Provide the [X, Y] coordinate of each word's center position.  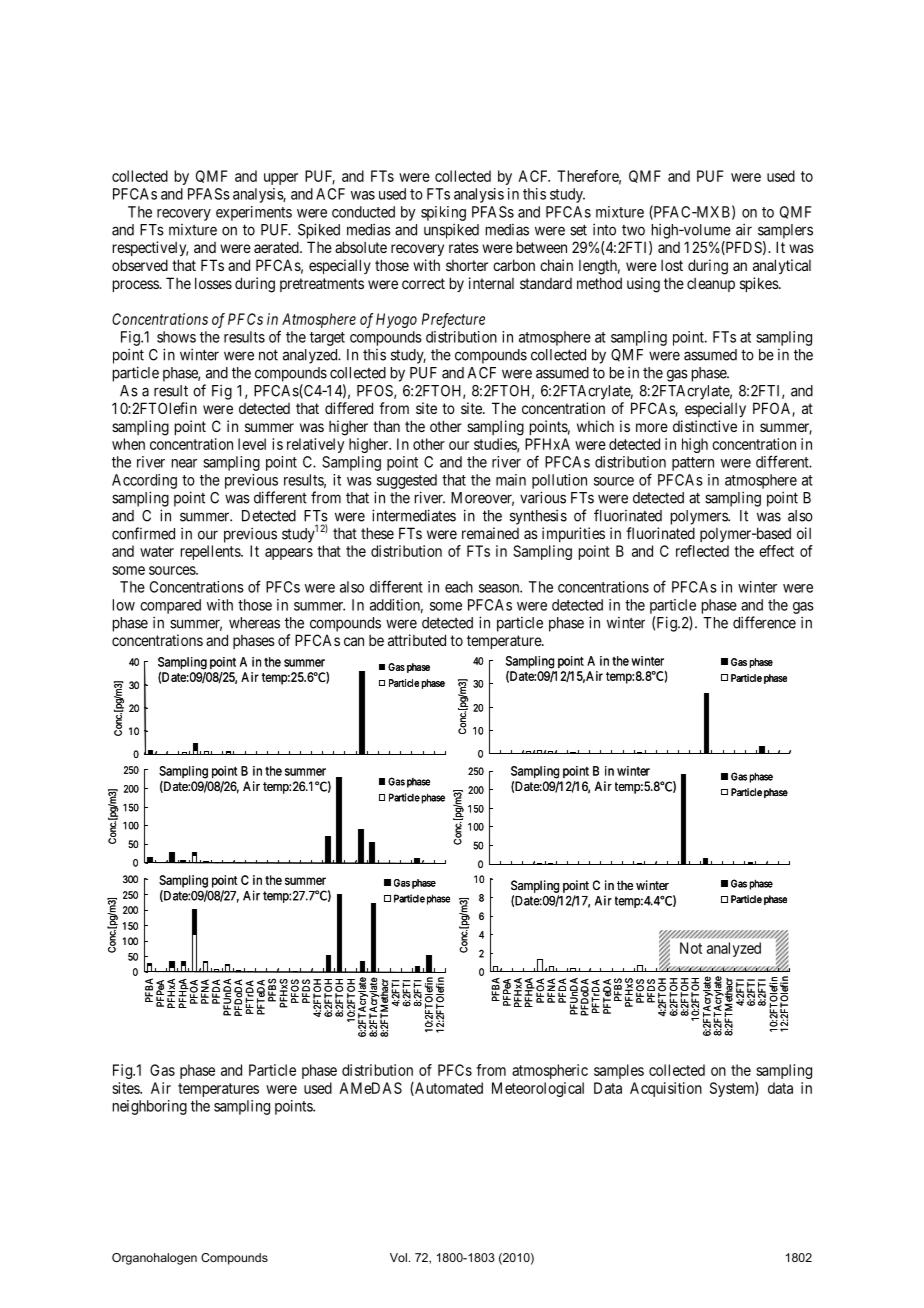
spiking [443, 213]
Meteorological [538, 1089]
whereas [254, 623]
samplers [785, 231]
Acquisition [666, 1089]
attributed [417, 640]
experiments [254, 213]
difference [764, 622]
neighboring [150, 1107]
